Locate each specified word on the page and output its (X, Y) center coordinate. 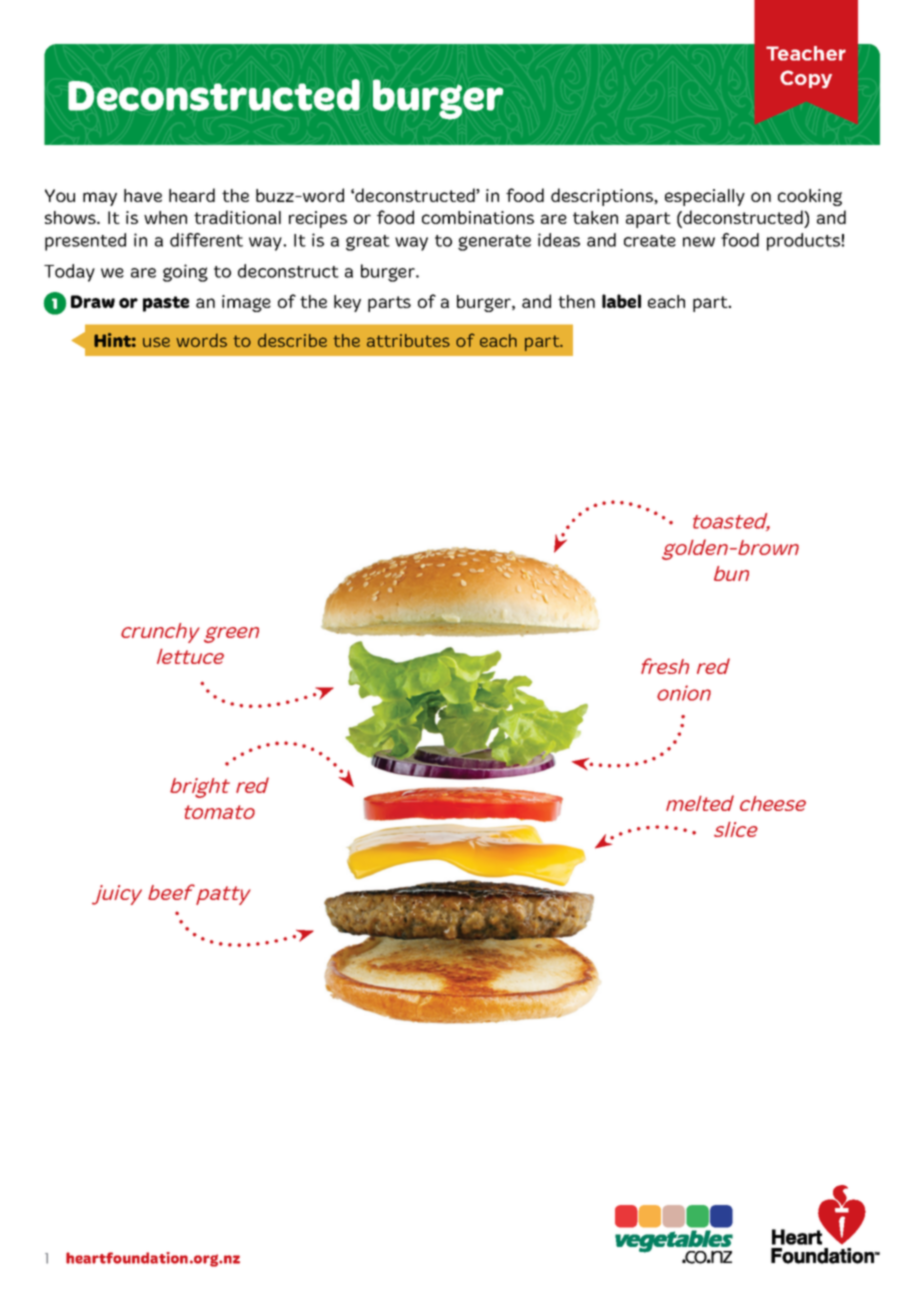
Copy (806, 79)
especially (705, 197)
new (699, 242)
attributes (408, 340)
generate (494, 243)
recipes (318, 219)
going (185, 273)
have (143, 195)
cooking (810, 197)
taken (595, 217)
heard (192, 195)
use (156, 342)
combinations (478, 217)
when (165, 217)
